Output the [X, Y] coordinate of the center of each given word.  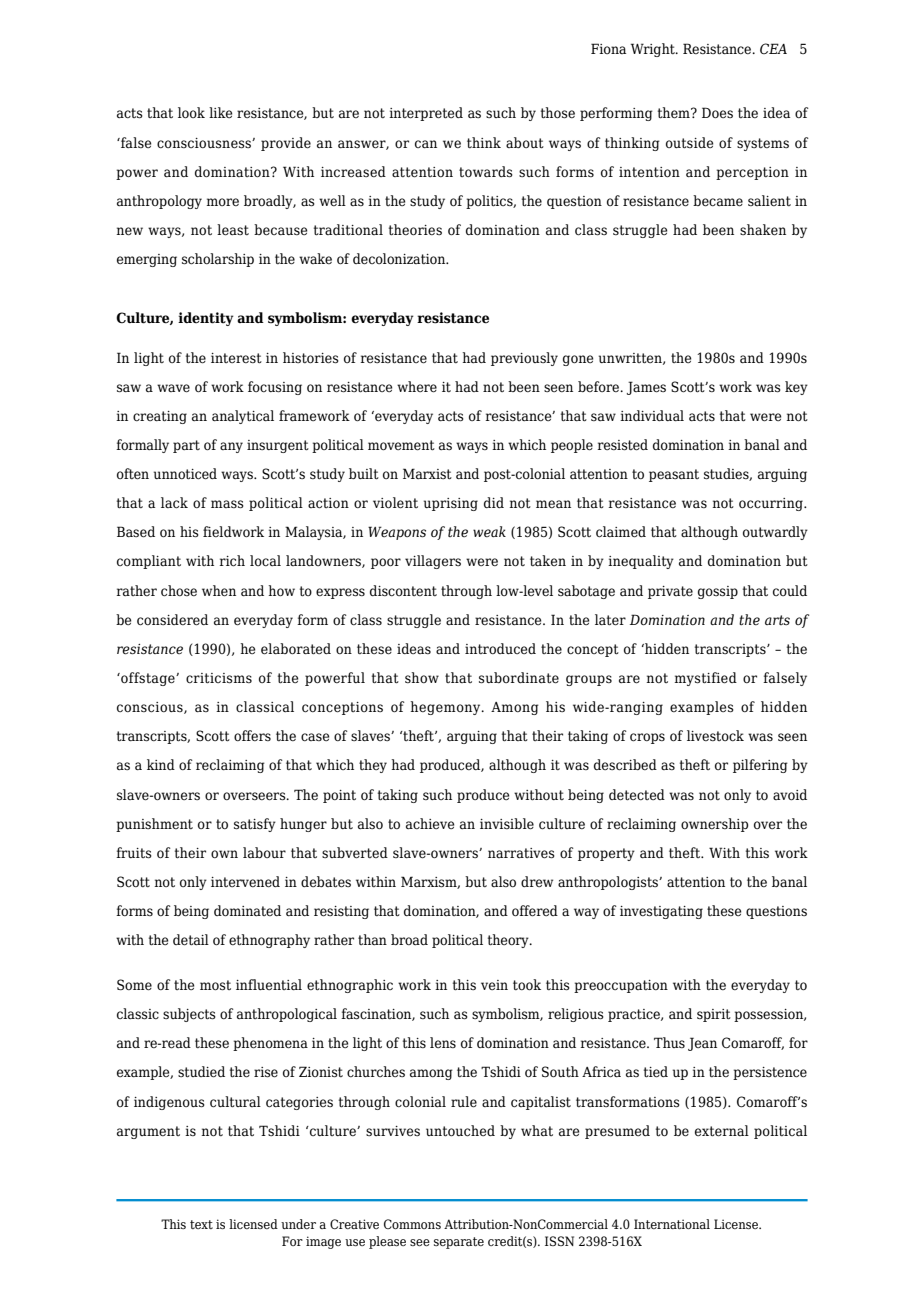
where [417, 387]
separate [459, 1243]
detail [191, 940]
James [646, 388]
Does [717, 113]
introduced [500, 648]
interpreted [426, 114]
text [201, 1224]
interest [236, 358]
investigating [661, 912]
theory [509, 941]
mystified [706, 679]
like [220, 112]
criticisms [219, 678]
